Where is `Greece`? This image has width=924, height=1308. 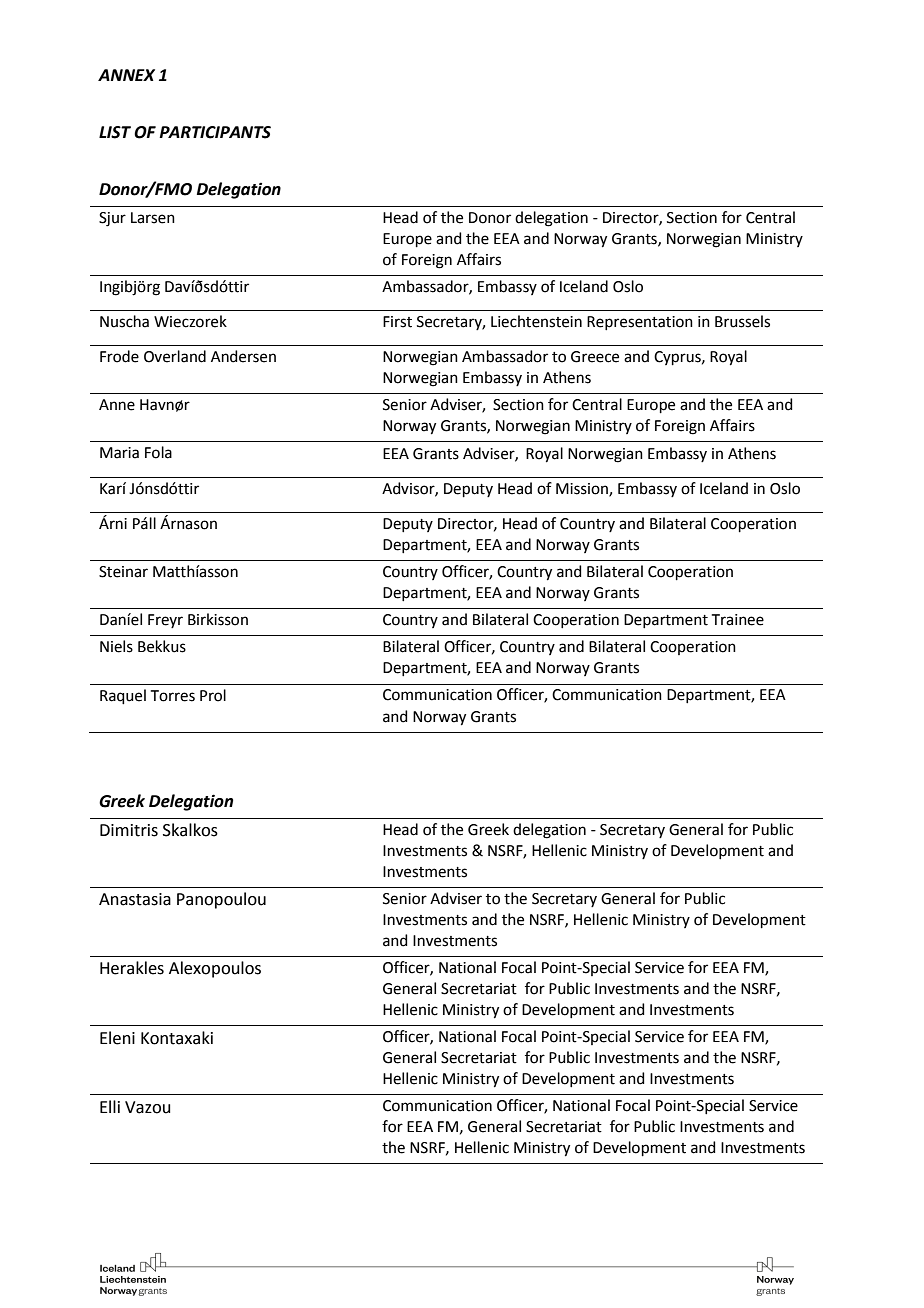 Greece is located at coordinates (595, 357).
